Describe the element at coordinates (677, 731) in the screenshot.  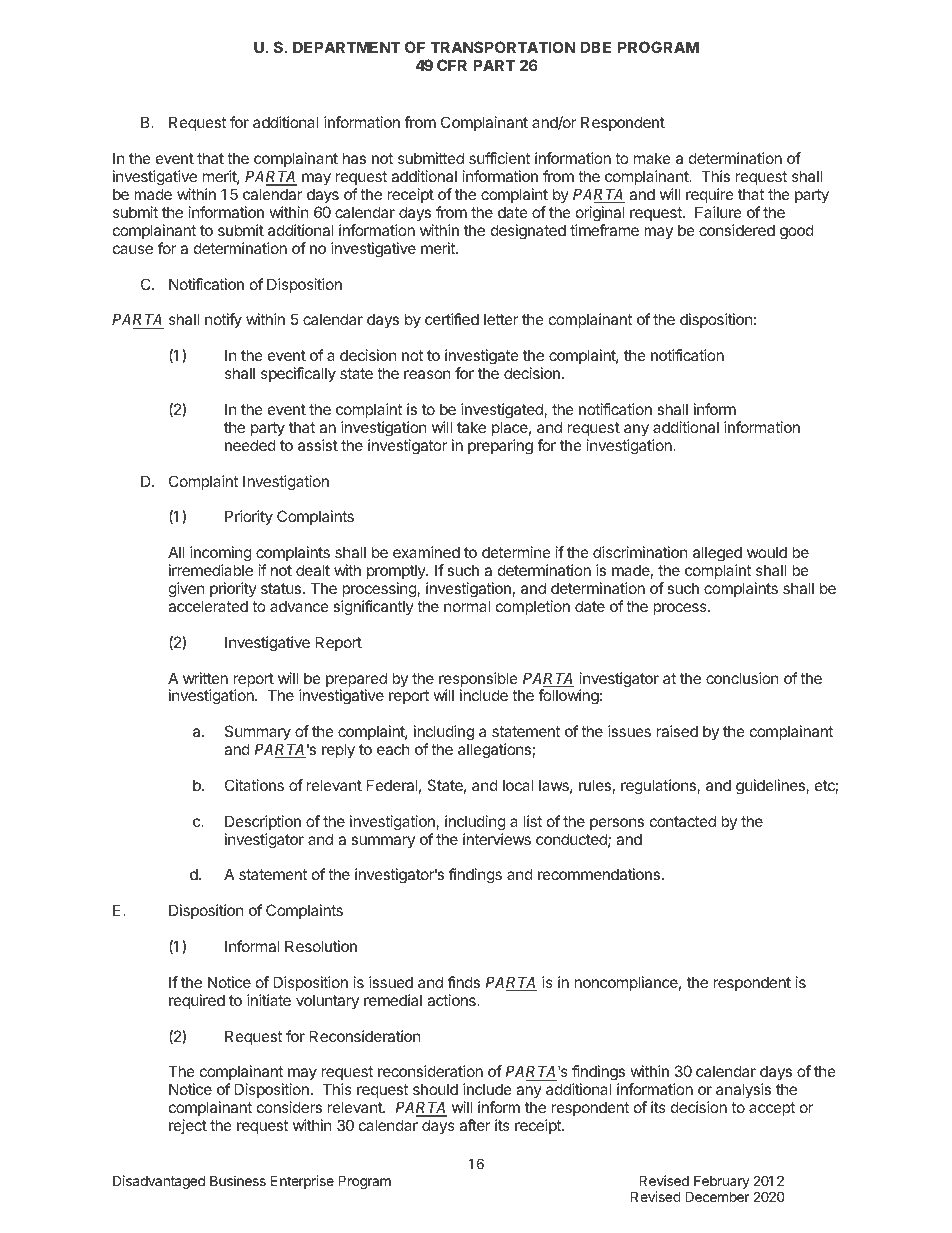
I see `raised` at that location.
